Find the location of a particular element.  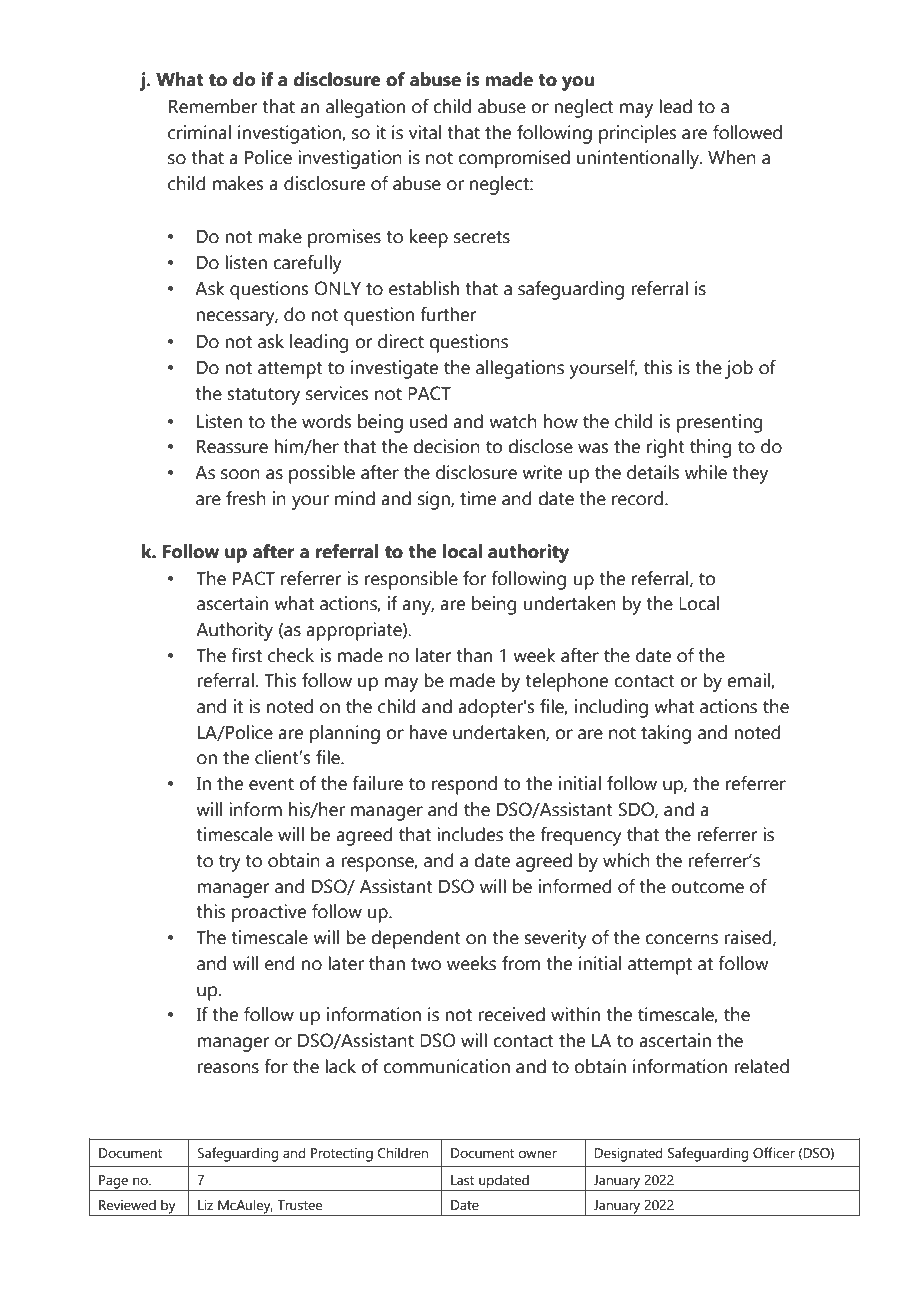

criminal is located at coordinates (199, 132).
